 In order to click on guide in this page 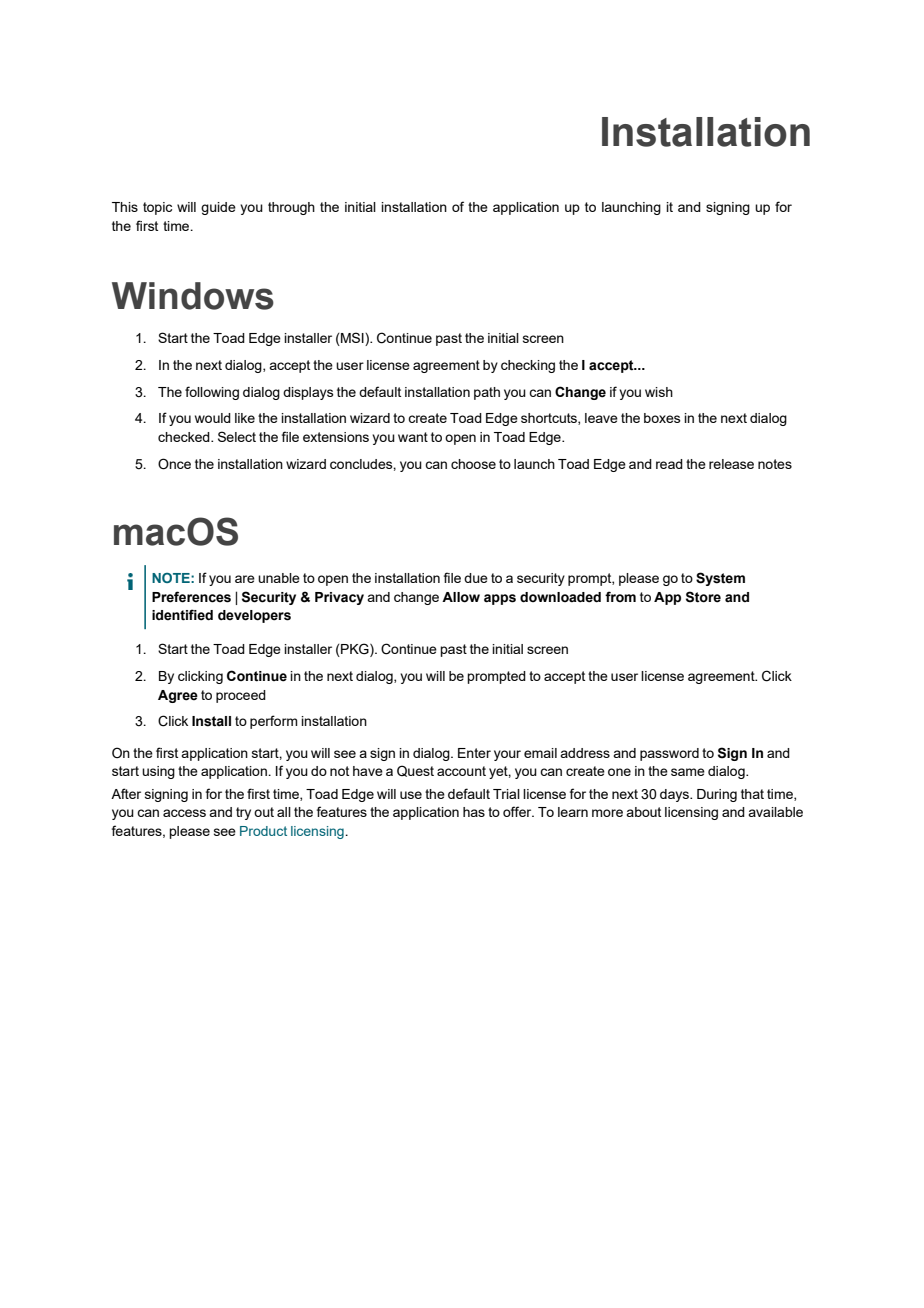, I will do `click(218, 208)`.
